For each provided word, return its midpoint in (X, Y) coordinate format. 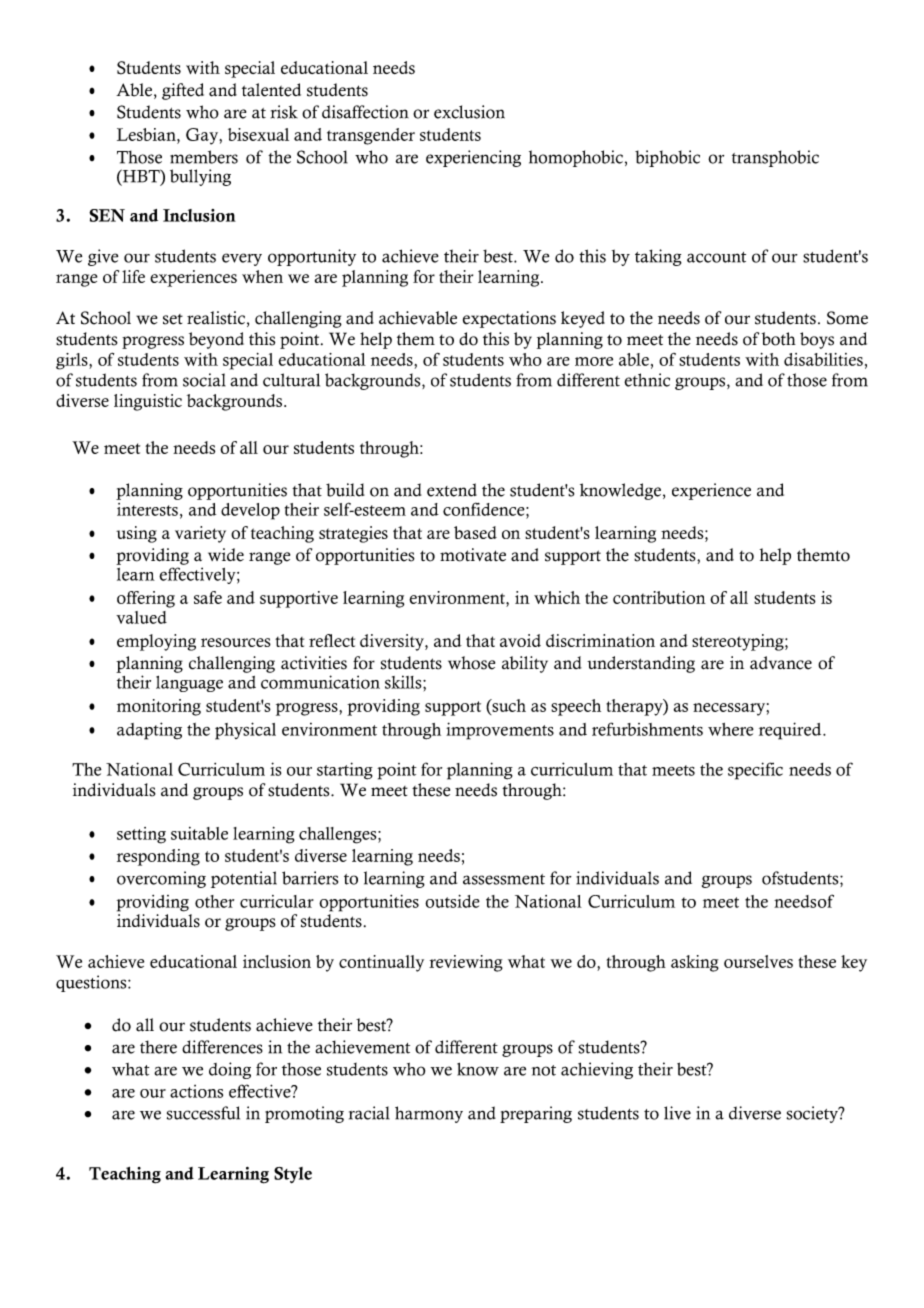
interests (147, 509)
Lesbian (147, 134)
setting (141, 835)
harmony (429, 1114)
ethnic (647, 380)
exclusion (469, 112)
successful (203, 1113)
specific (755, 771)
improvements (500, 731)
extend (452, 490)
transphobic (775, 158)
